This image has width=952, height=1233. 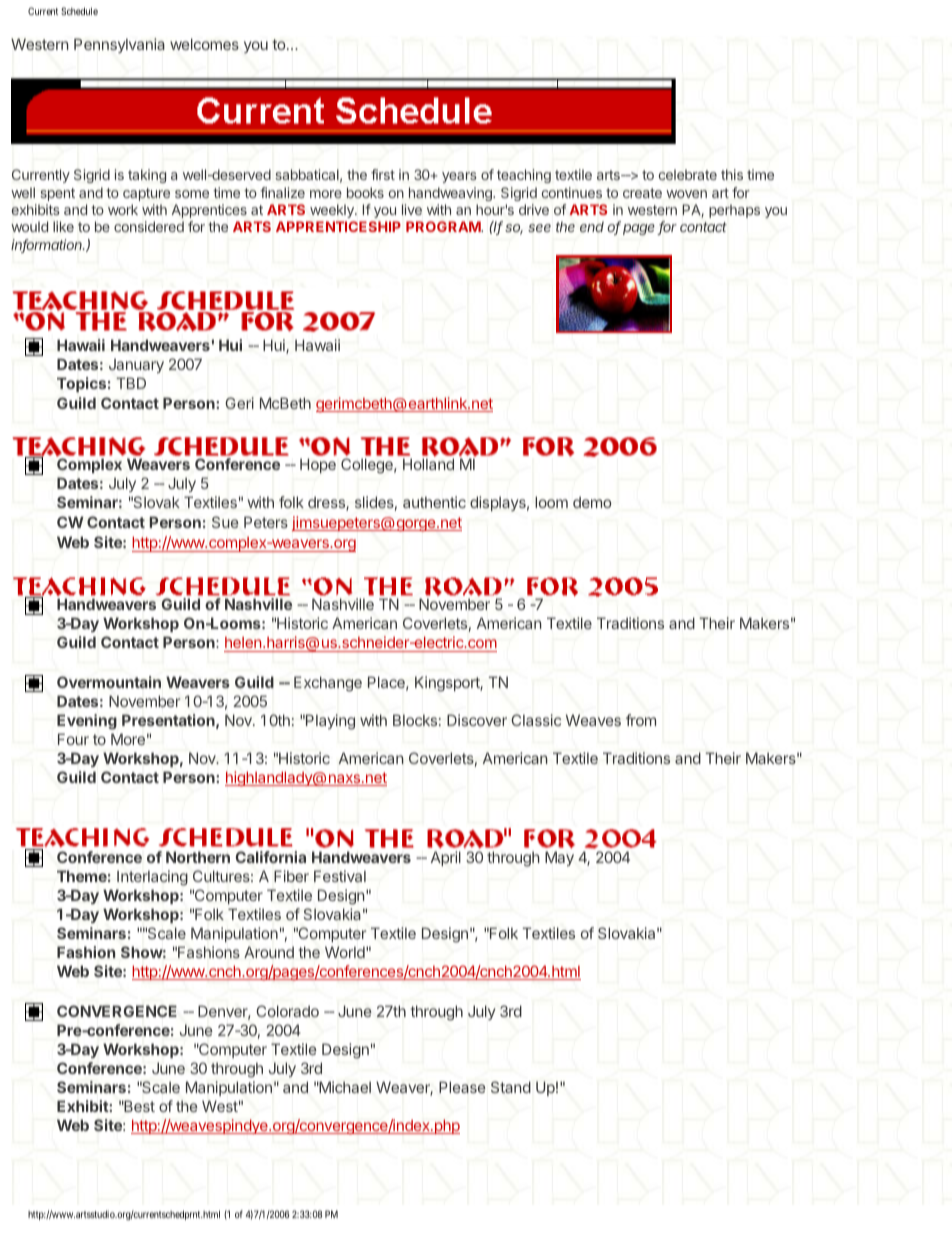 I want to click on Colorado, so click(x=287, y=1011).
